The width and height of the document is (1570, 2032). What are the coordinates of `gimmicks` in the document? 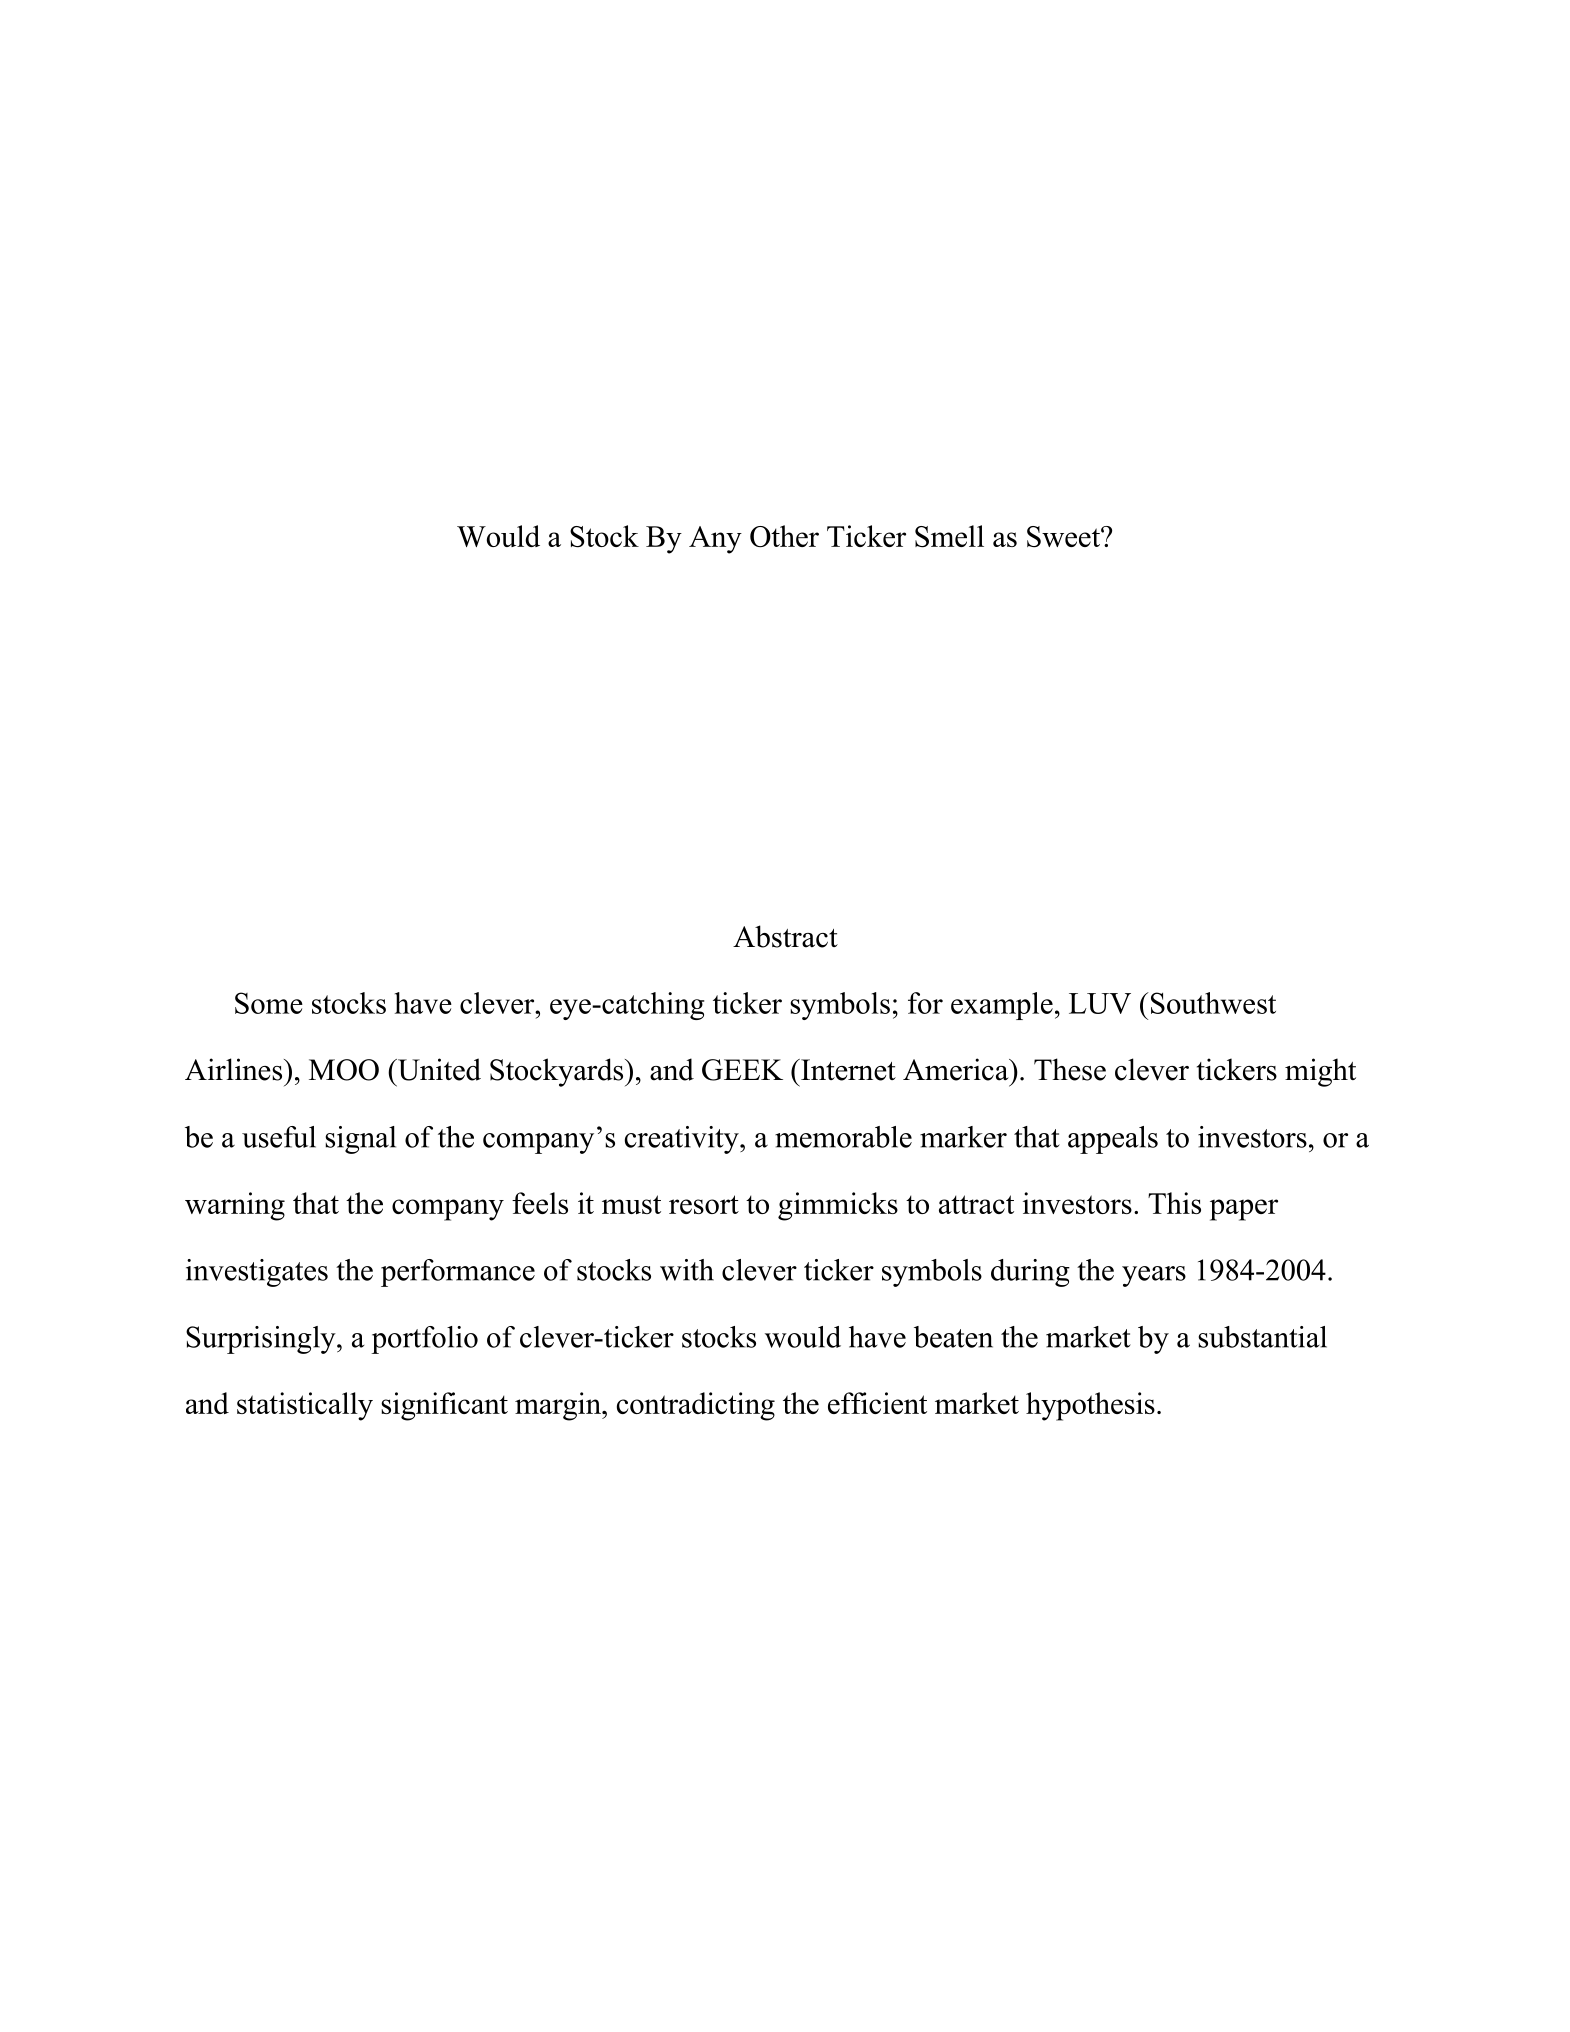 It's located at (838, 1206).
